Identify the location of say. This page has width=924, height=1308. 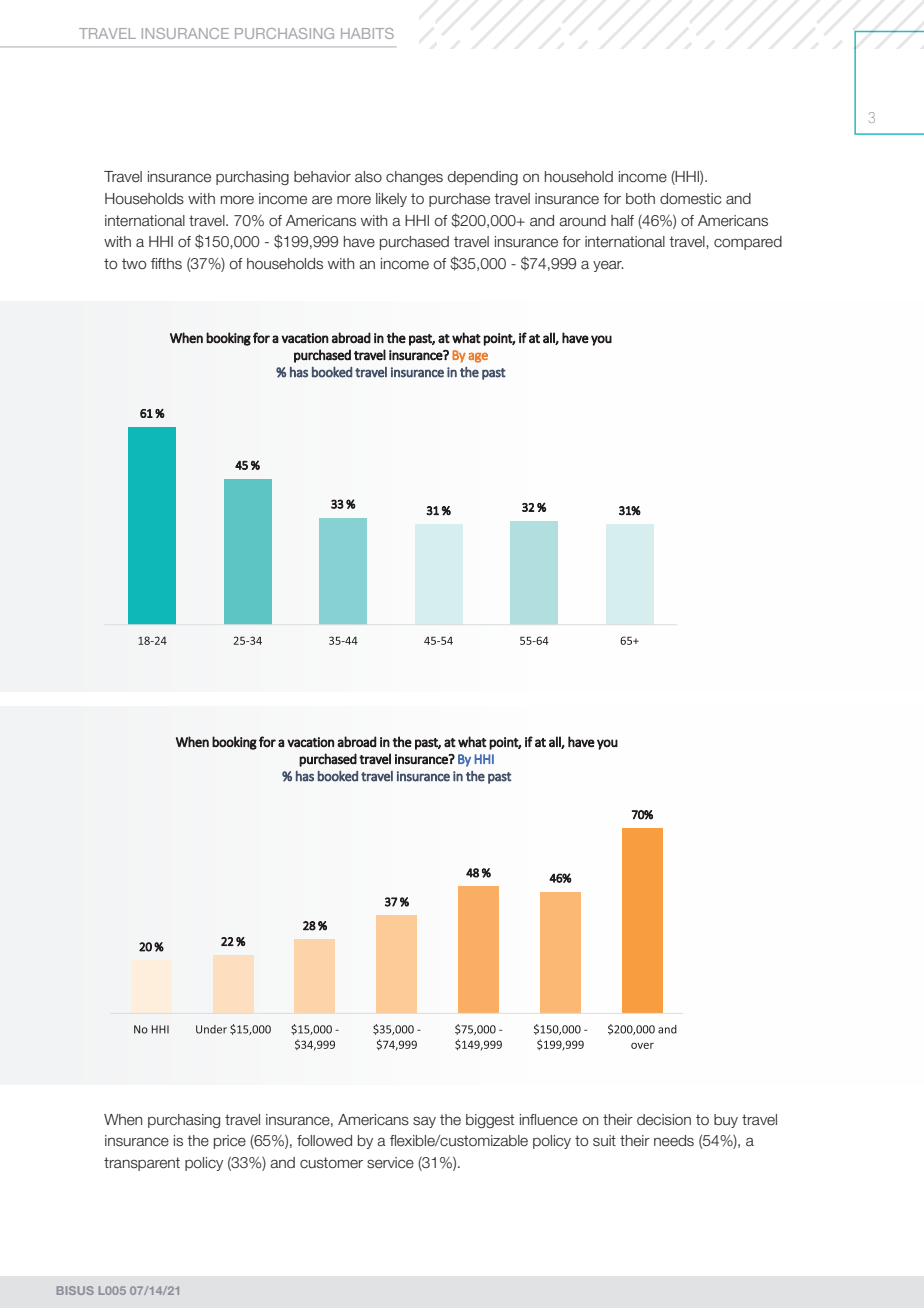
(424, 1122).
